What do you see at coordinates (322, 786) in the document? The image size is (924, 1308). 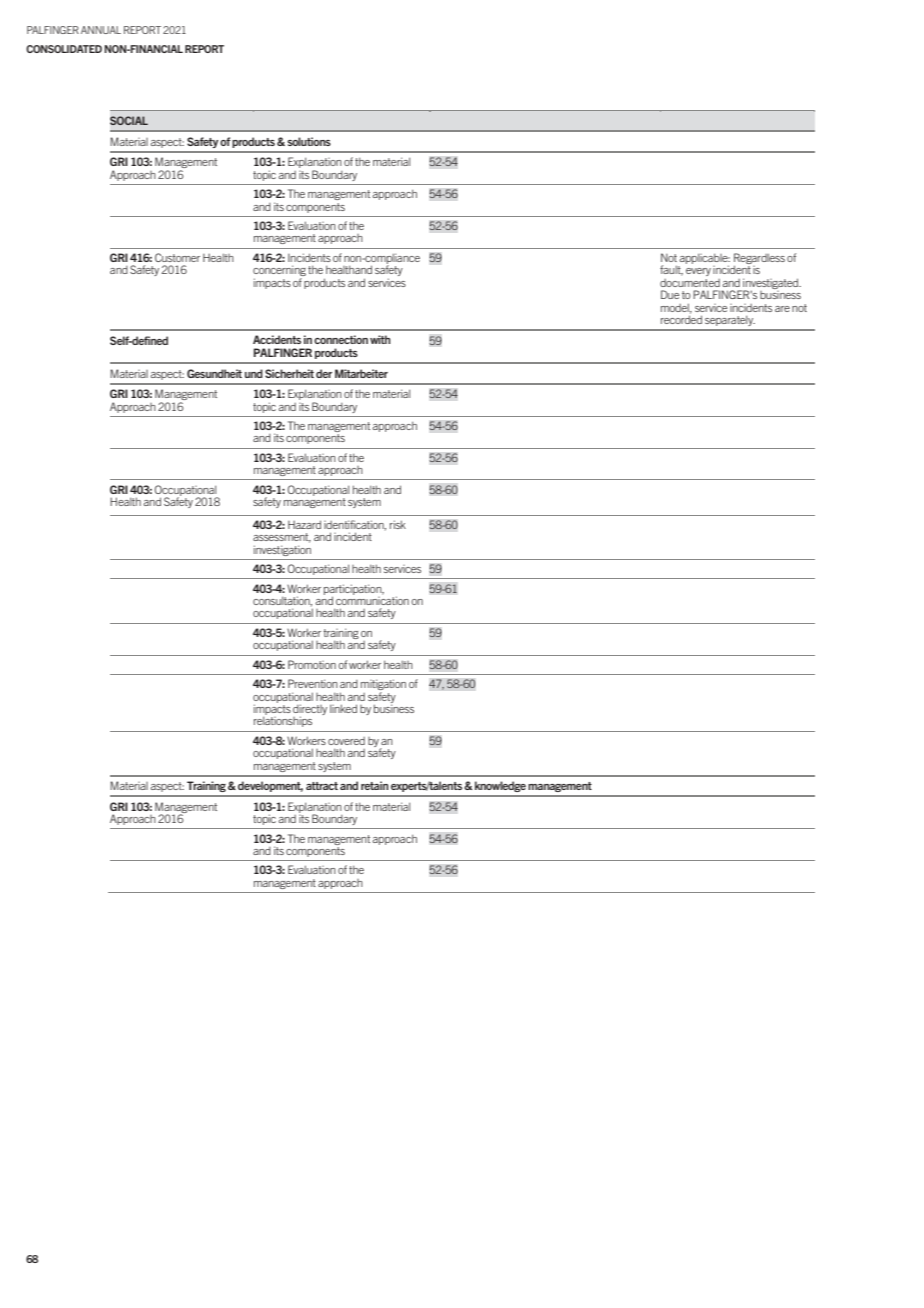 I see `attract` at bounding box center [322, 786].
